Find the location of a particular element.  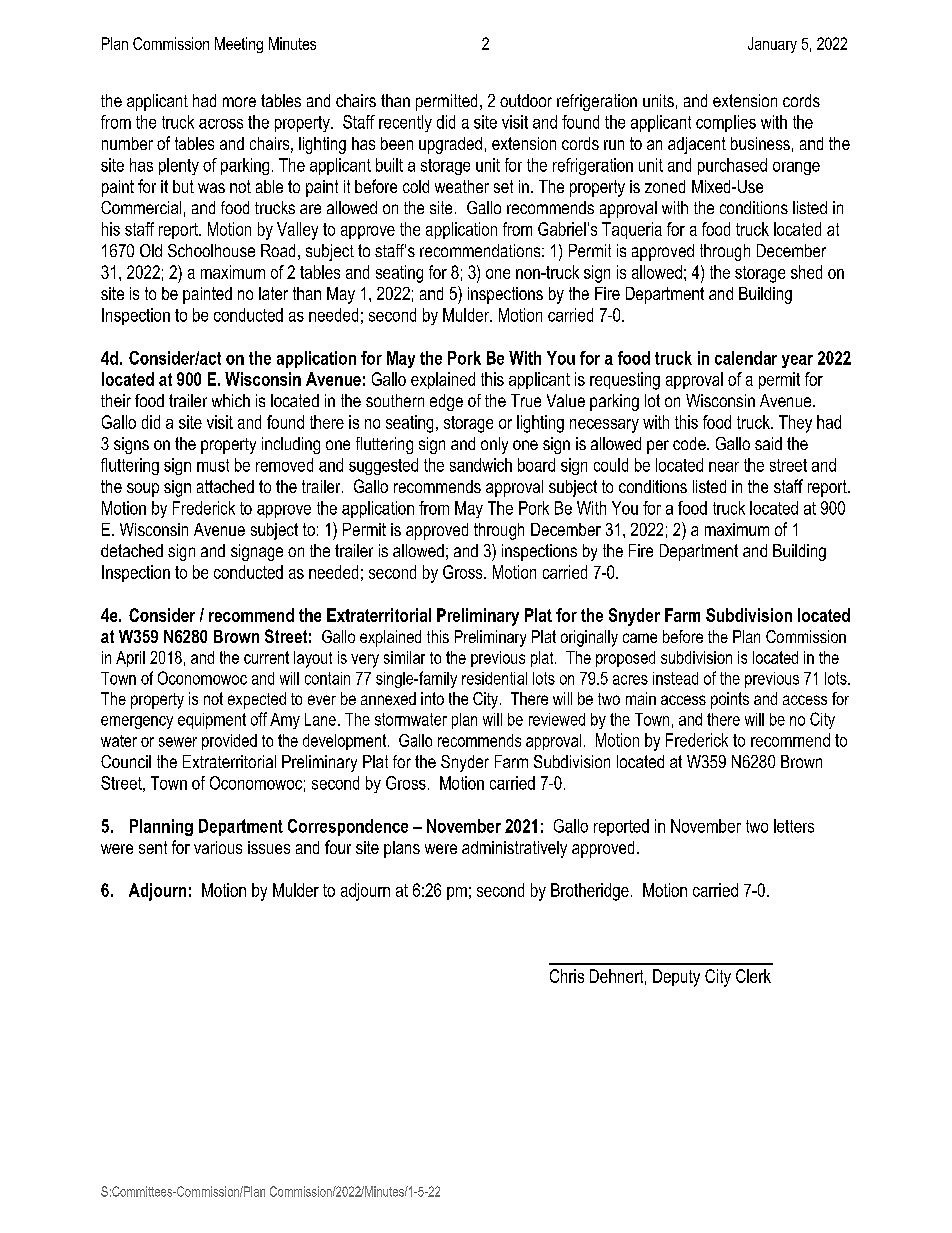

attached is located at coordinates (225, 486).
